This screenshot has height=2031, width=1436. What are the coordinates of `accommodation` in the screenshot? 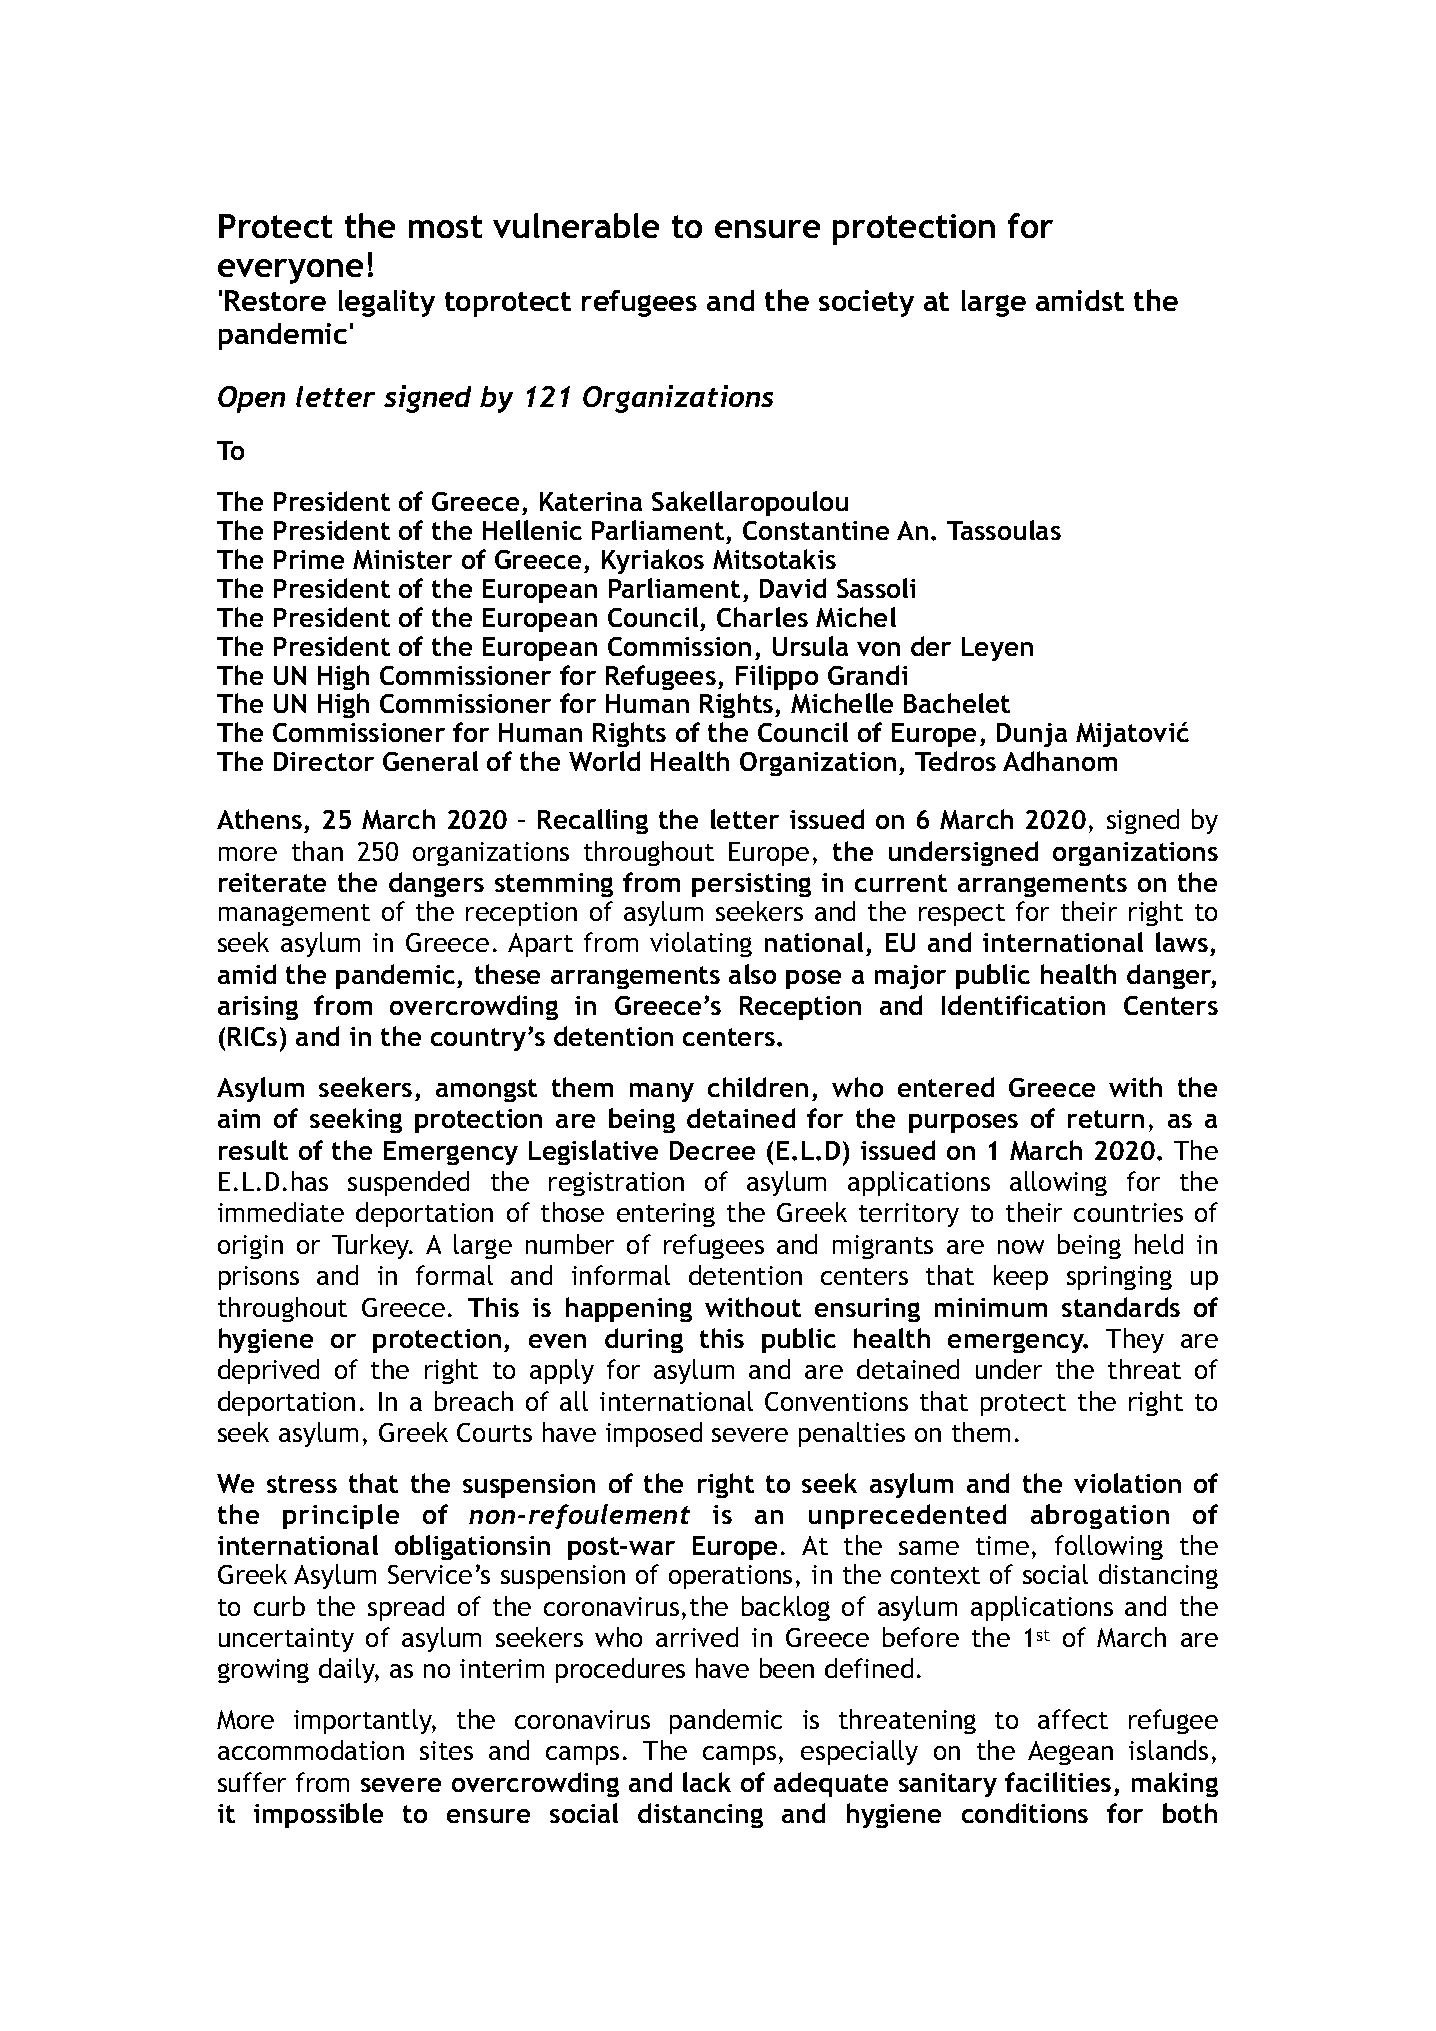 It's located at (311, 1750).
